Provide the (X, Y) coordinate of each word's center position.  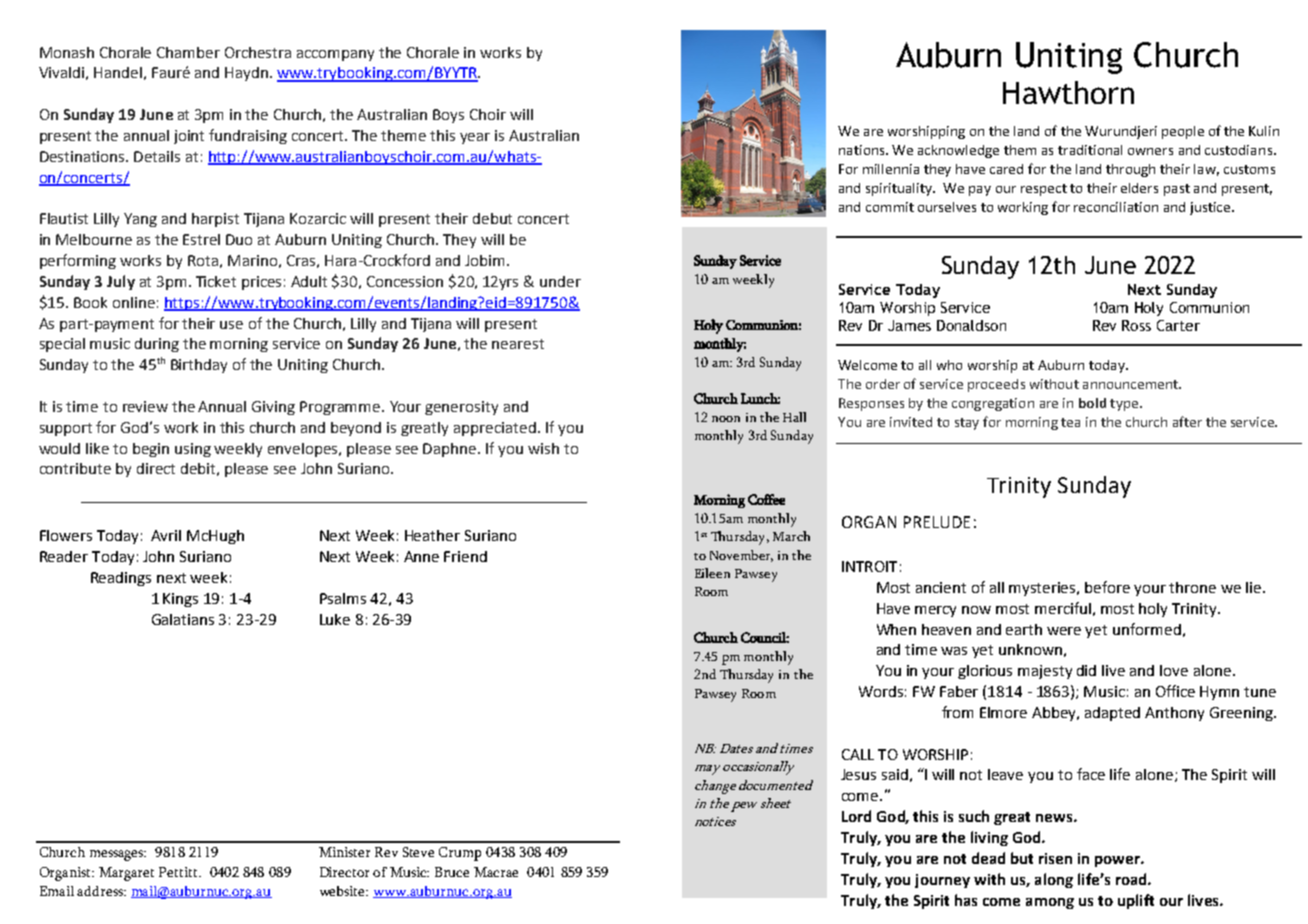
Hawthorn (1068, 92)
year (475, 138)
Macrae (496, 872)
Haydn (246, 74)
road (1132, 879)
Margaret (126, 874)
